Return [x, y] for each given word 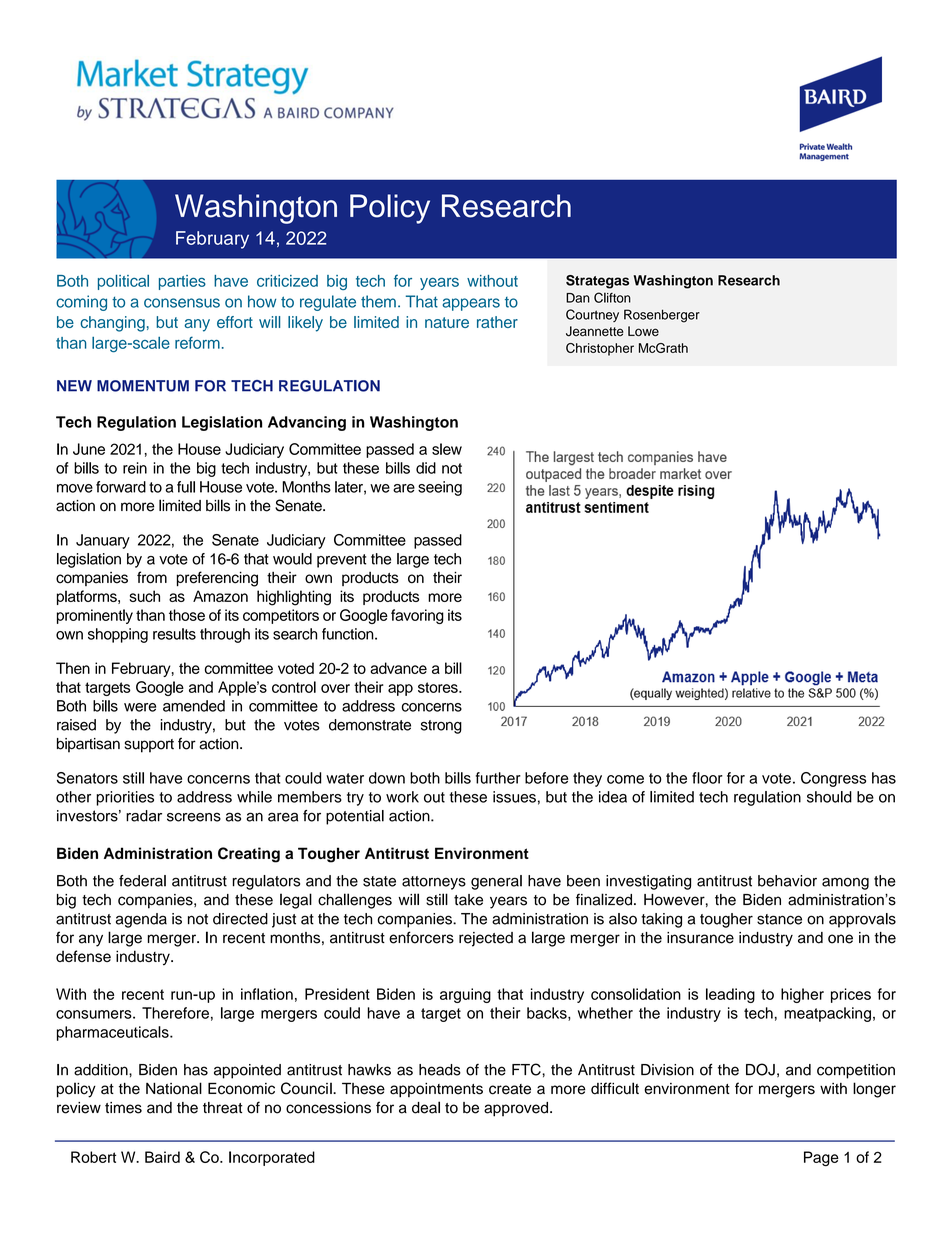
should [829, 797]
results [174, 634]
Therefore [175, 1013]
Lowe [643, 331]
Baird [162, 1157]
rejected [486, 939]
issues [514, 797]
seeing [440, 488]
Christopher [600, 349]
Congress [833, 779]
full [186, 487]
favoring [417, 616]
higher [802, 995]
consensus [182, 303]
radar [144, 816]
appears [471, 304]
